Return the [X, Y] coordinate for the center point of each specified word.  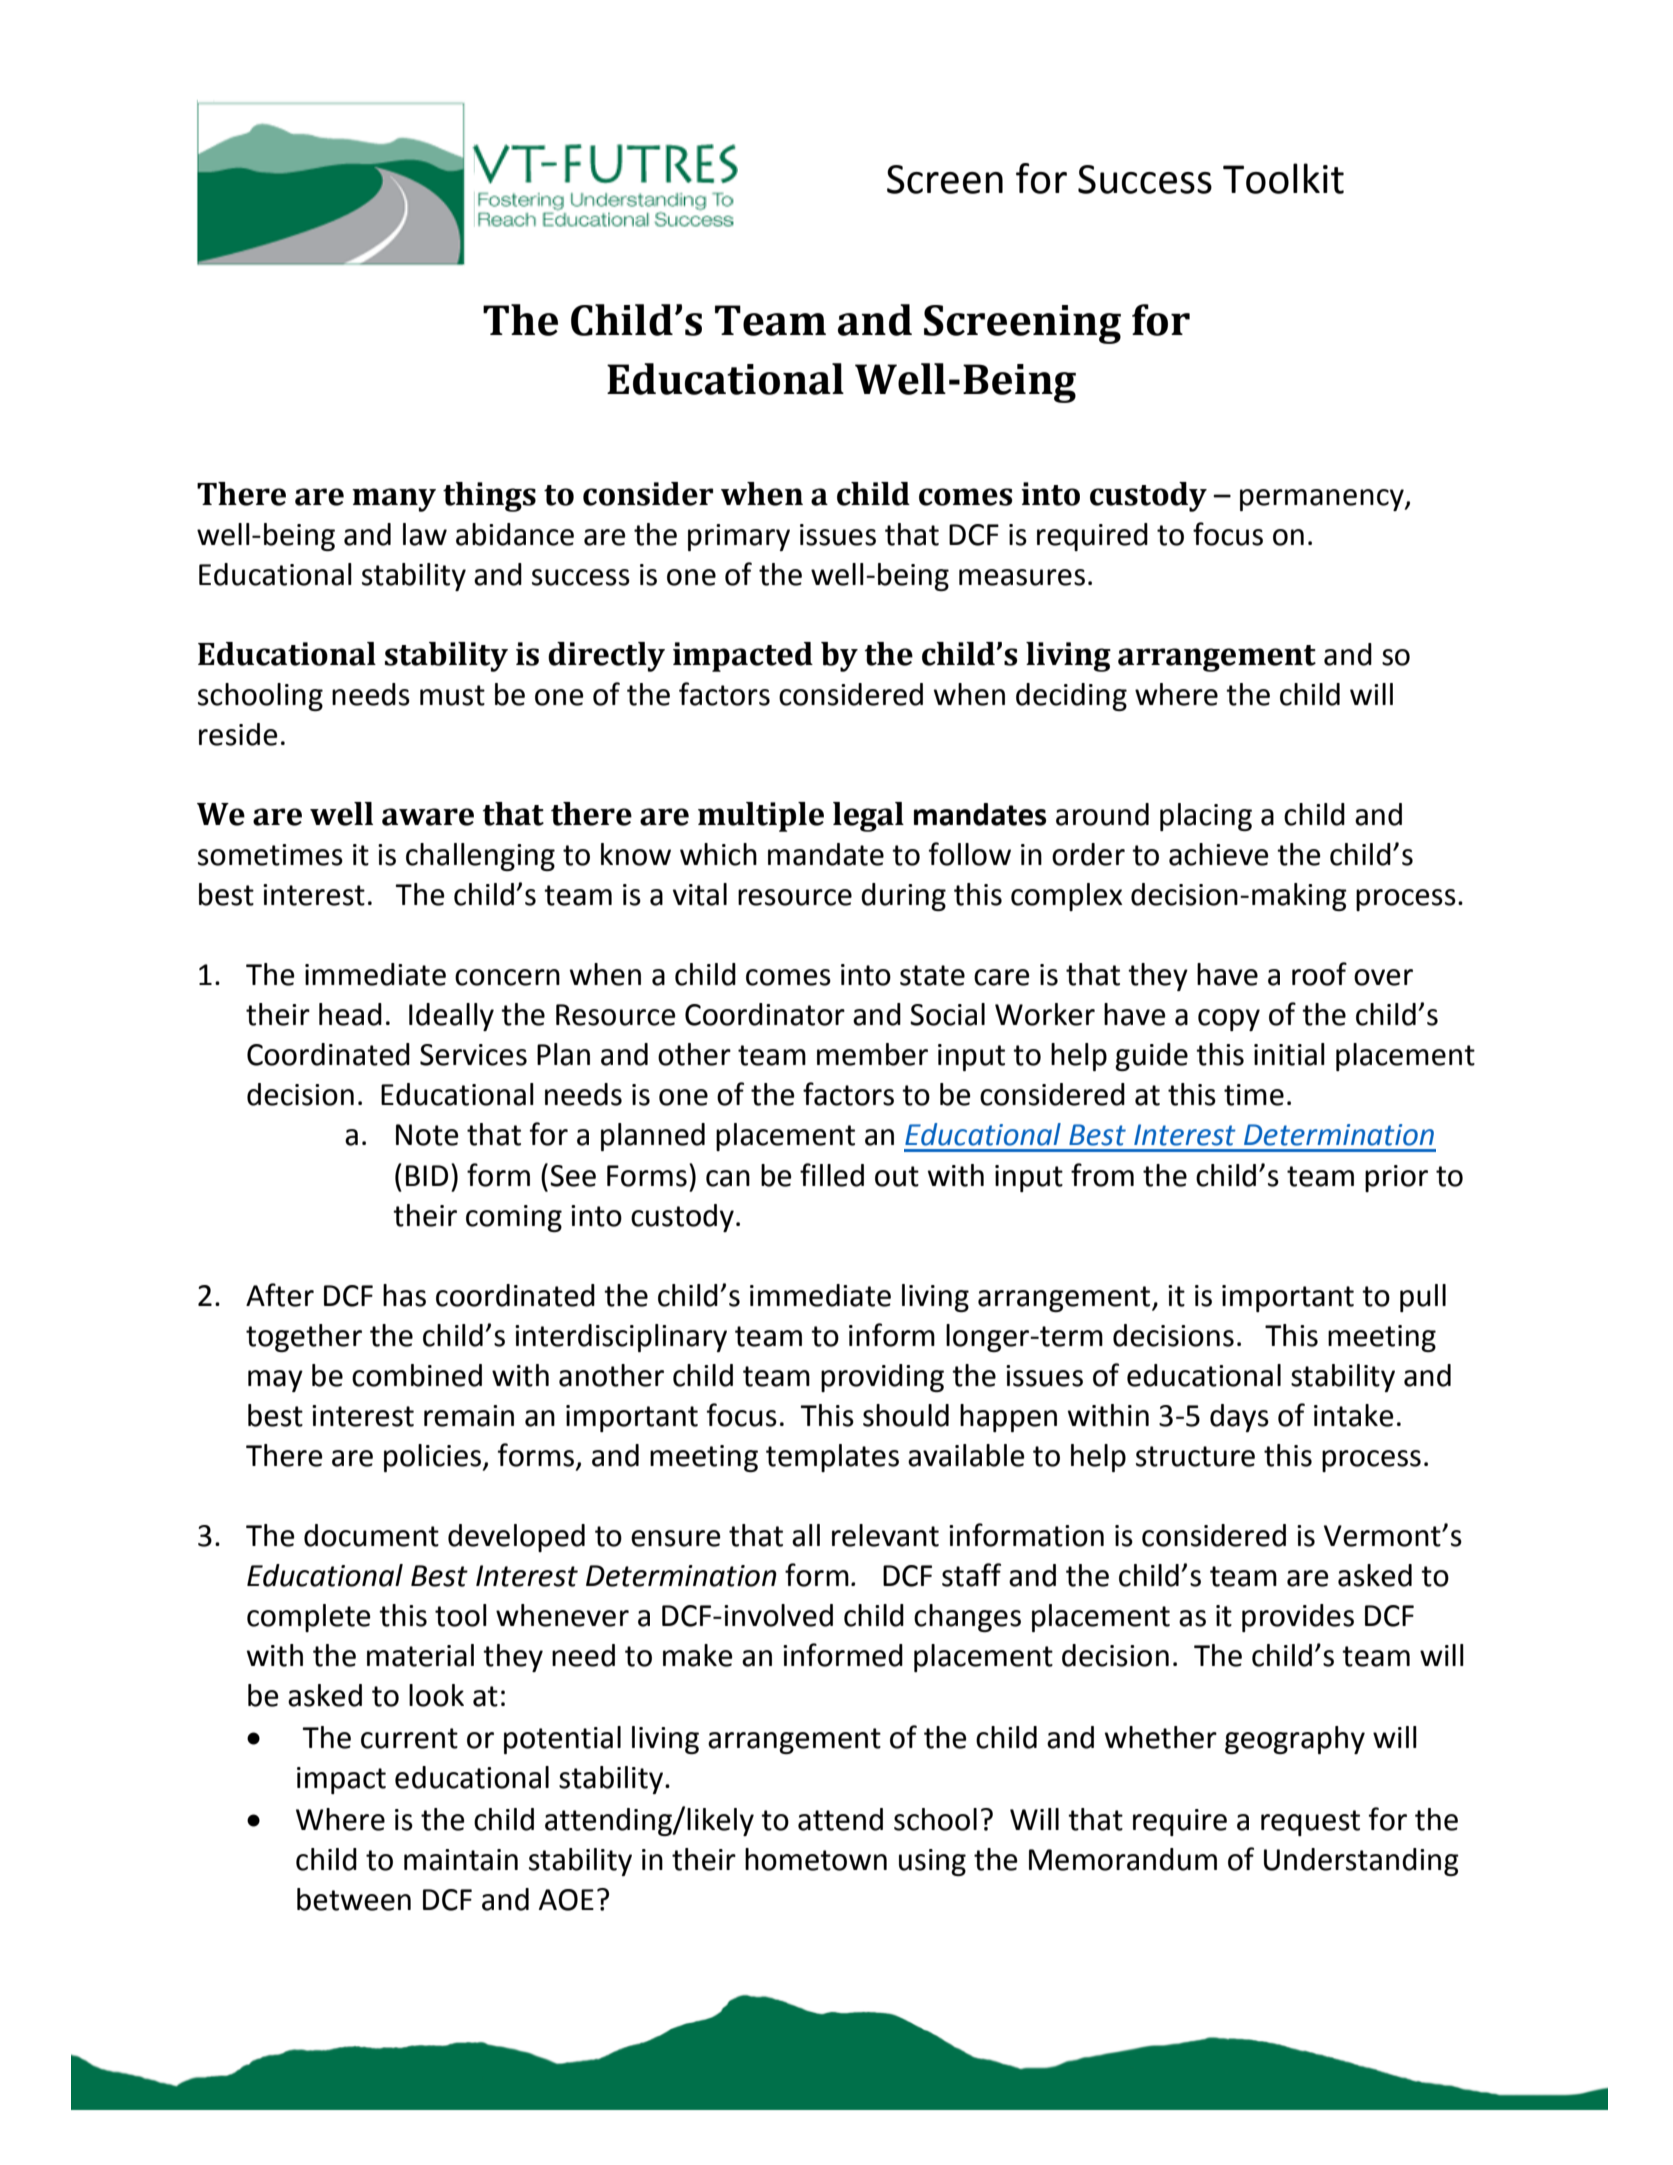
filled [832, 1175]
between [354, 1899]
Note [427, 1135]
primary [739, 537]
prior [1396, 1178]
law [425, 534]
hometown [816, 1859]
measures [1022, 577]
